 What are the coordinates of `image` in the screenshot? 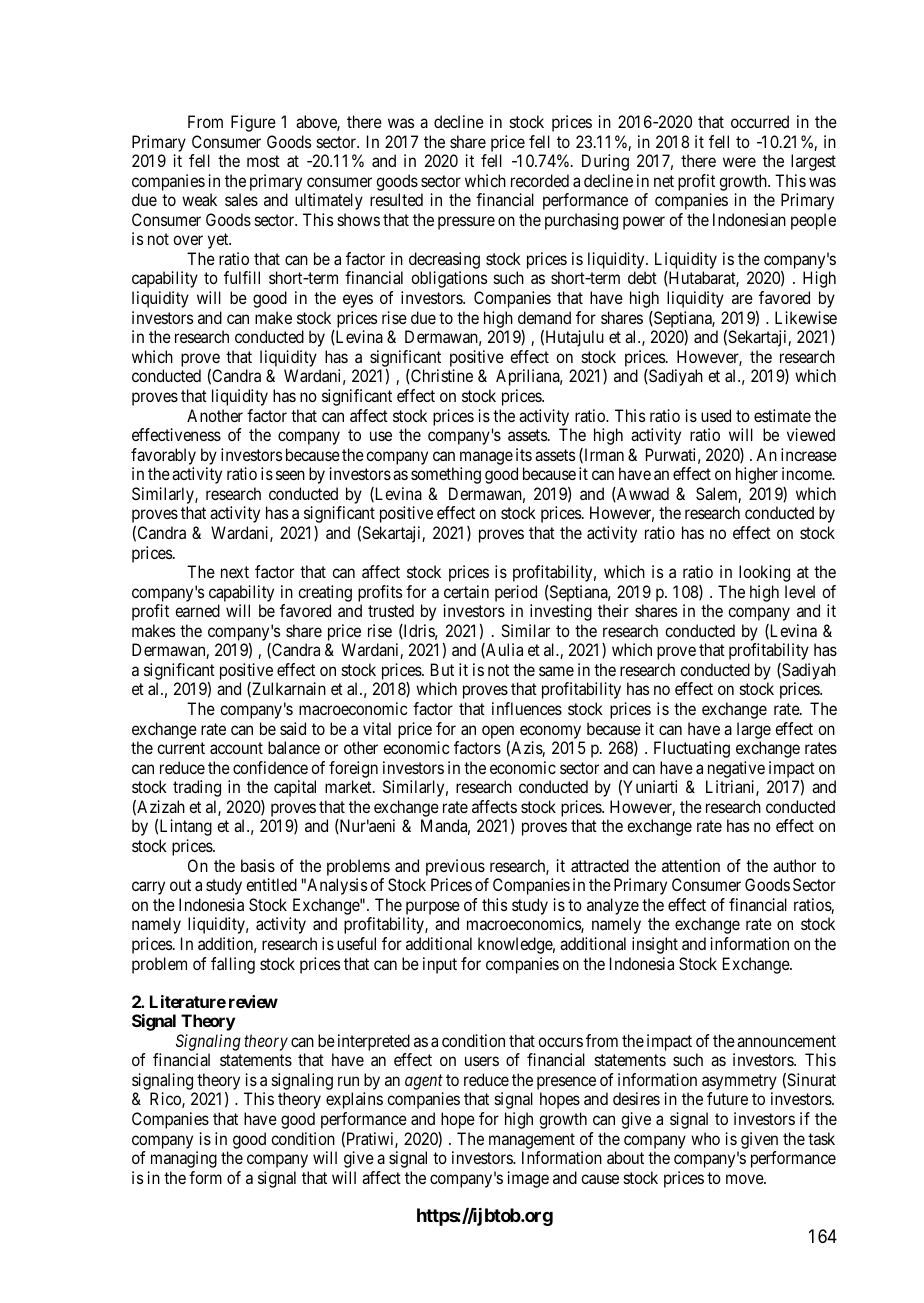 It's located at (528, 1179).
